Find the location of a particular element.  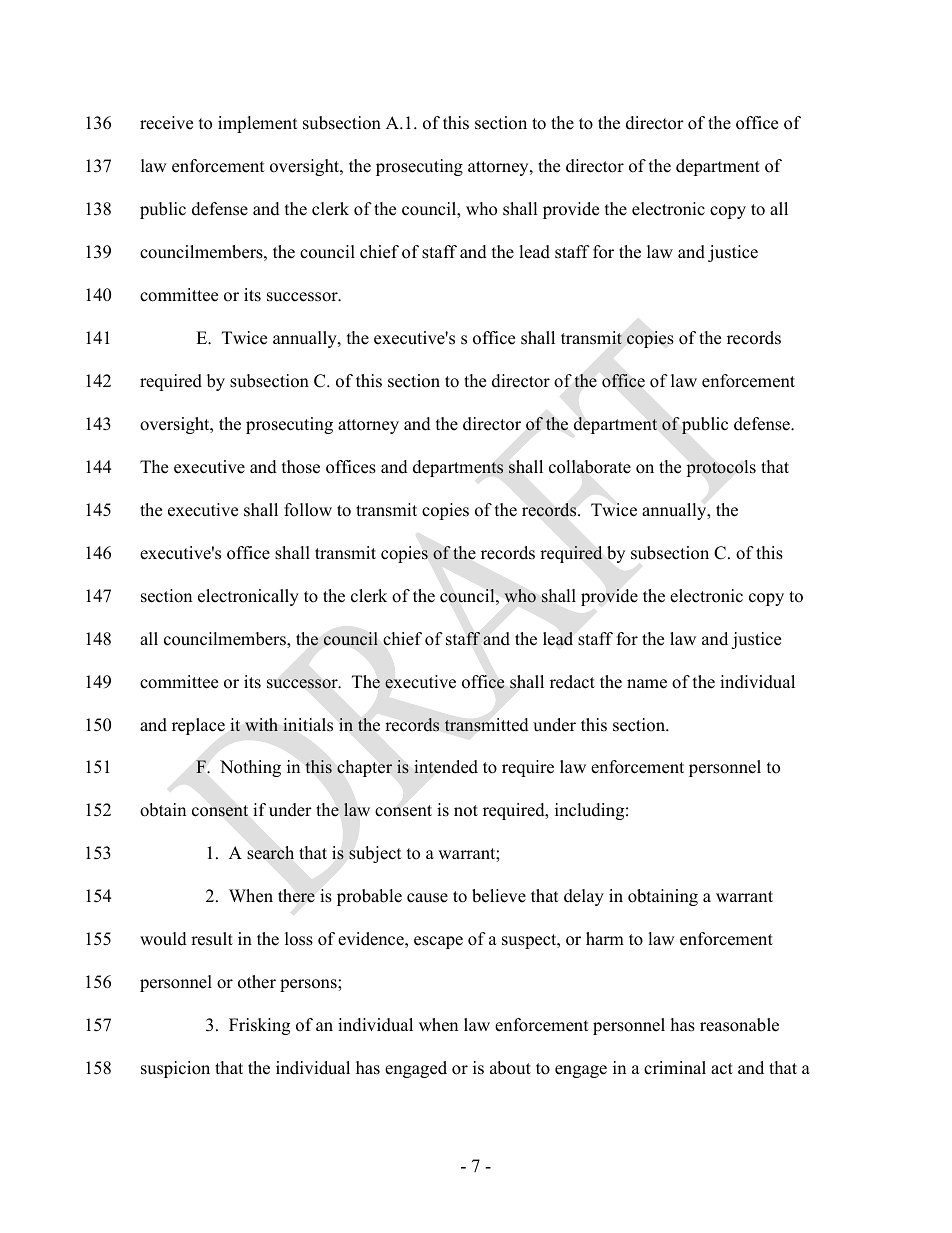

redact is located at coordinates (572, 682).
